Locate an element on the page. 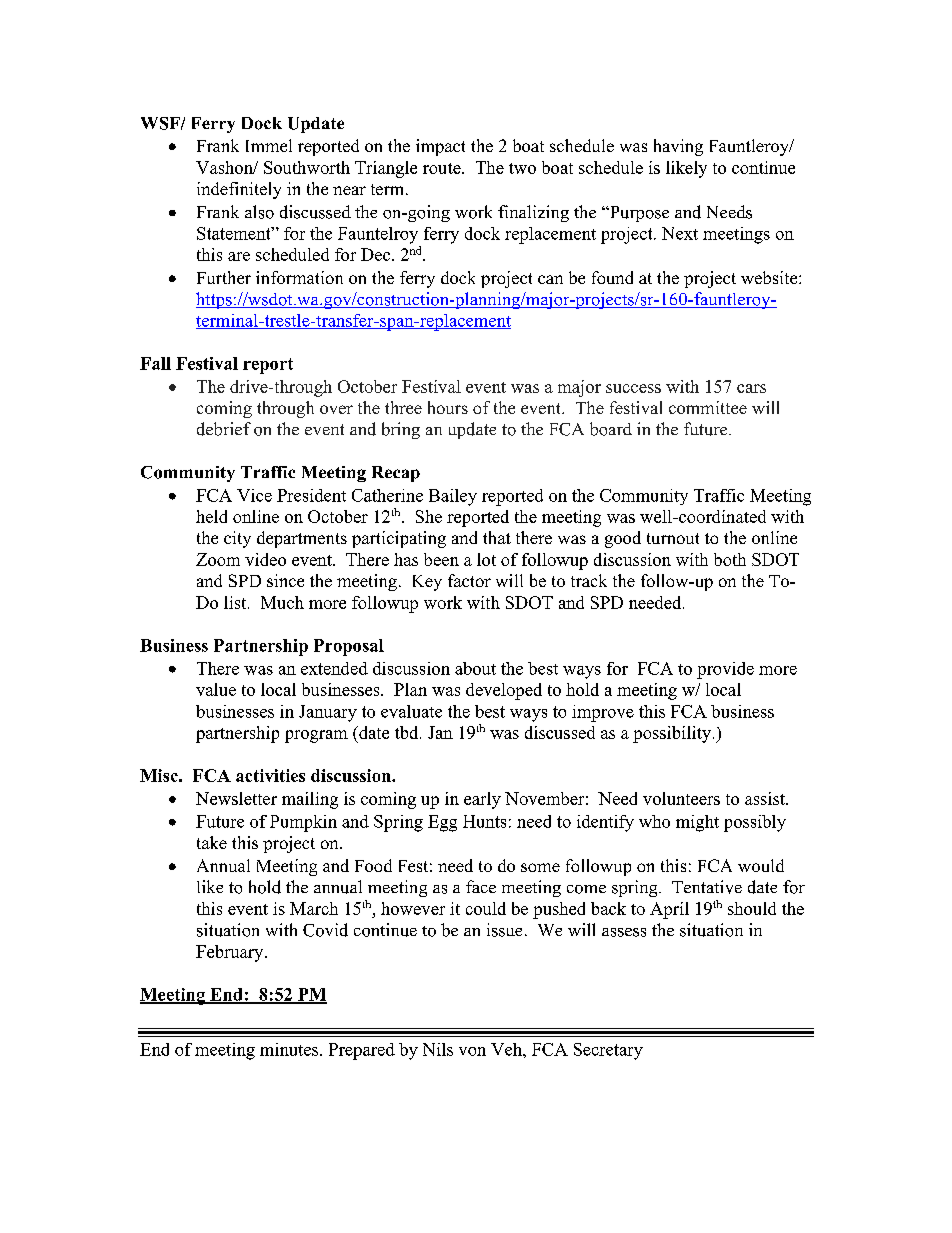  factor is located at coordinates (469, 580).
